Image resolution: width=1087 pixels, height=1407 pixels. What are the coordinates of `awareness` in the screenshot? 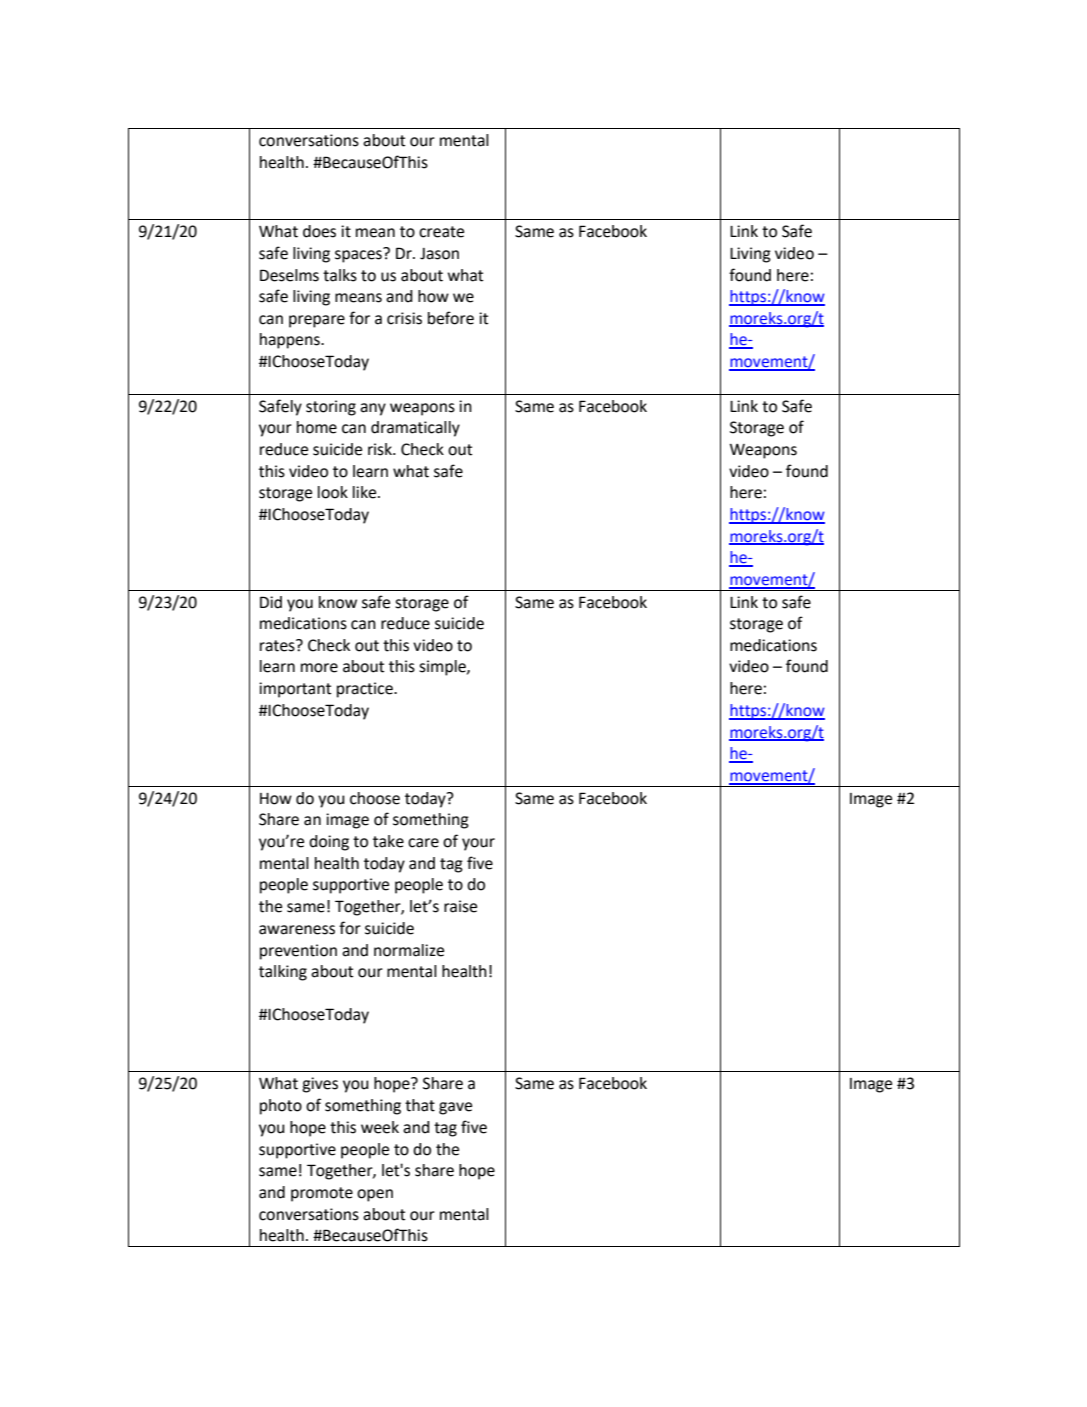 It's located at (297, 930).
